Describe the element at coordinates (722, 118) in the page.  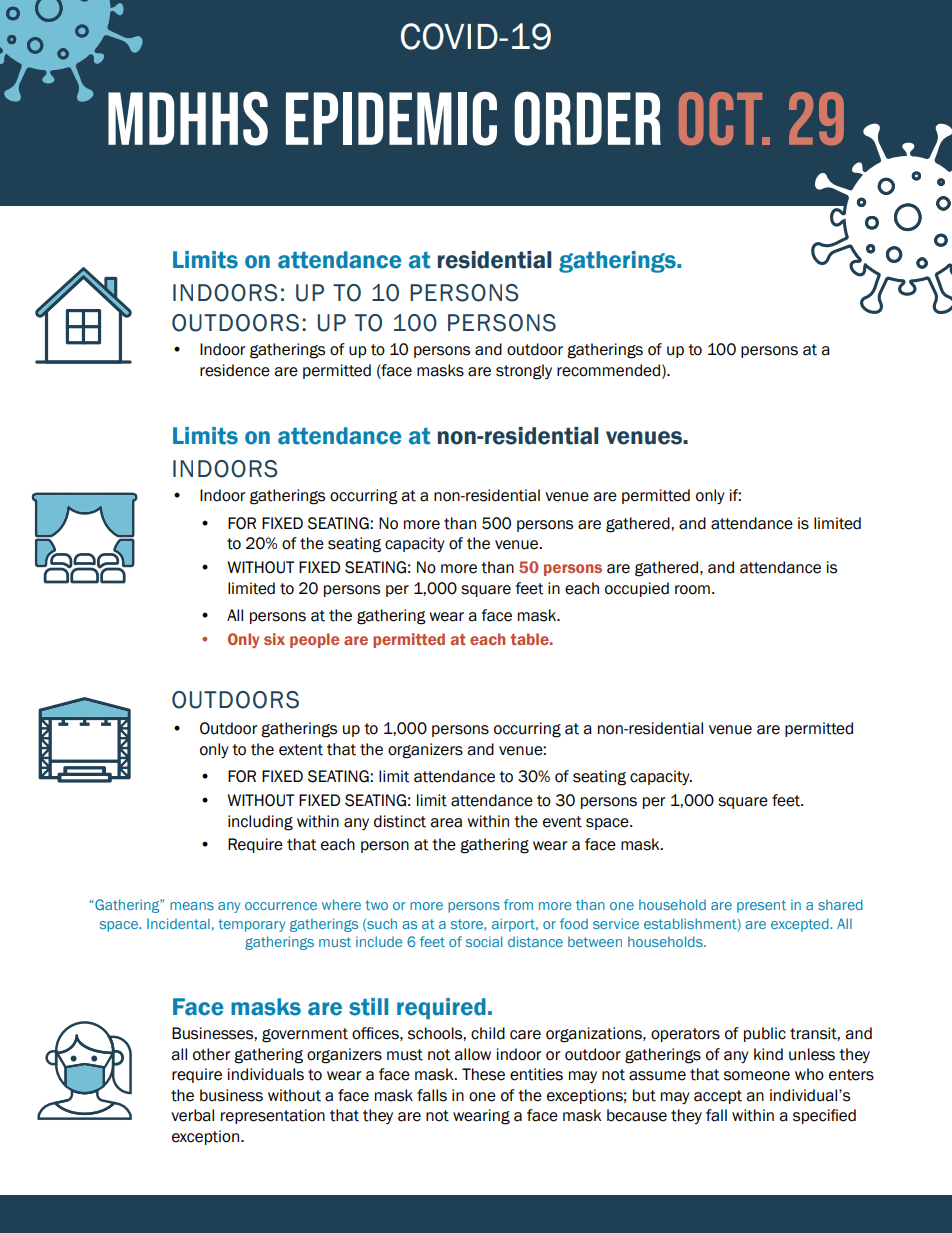
I see `OCT` at that location.
